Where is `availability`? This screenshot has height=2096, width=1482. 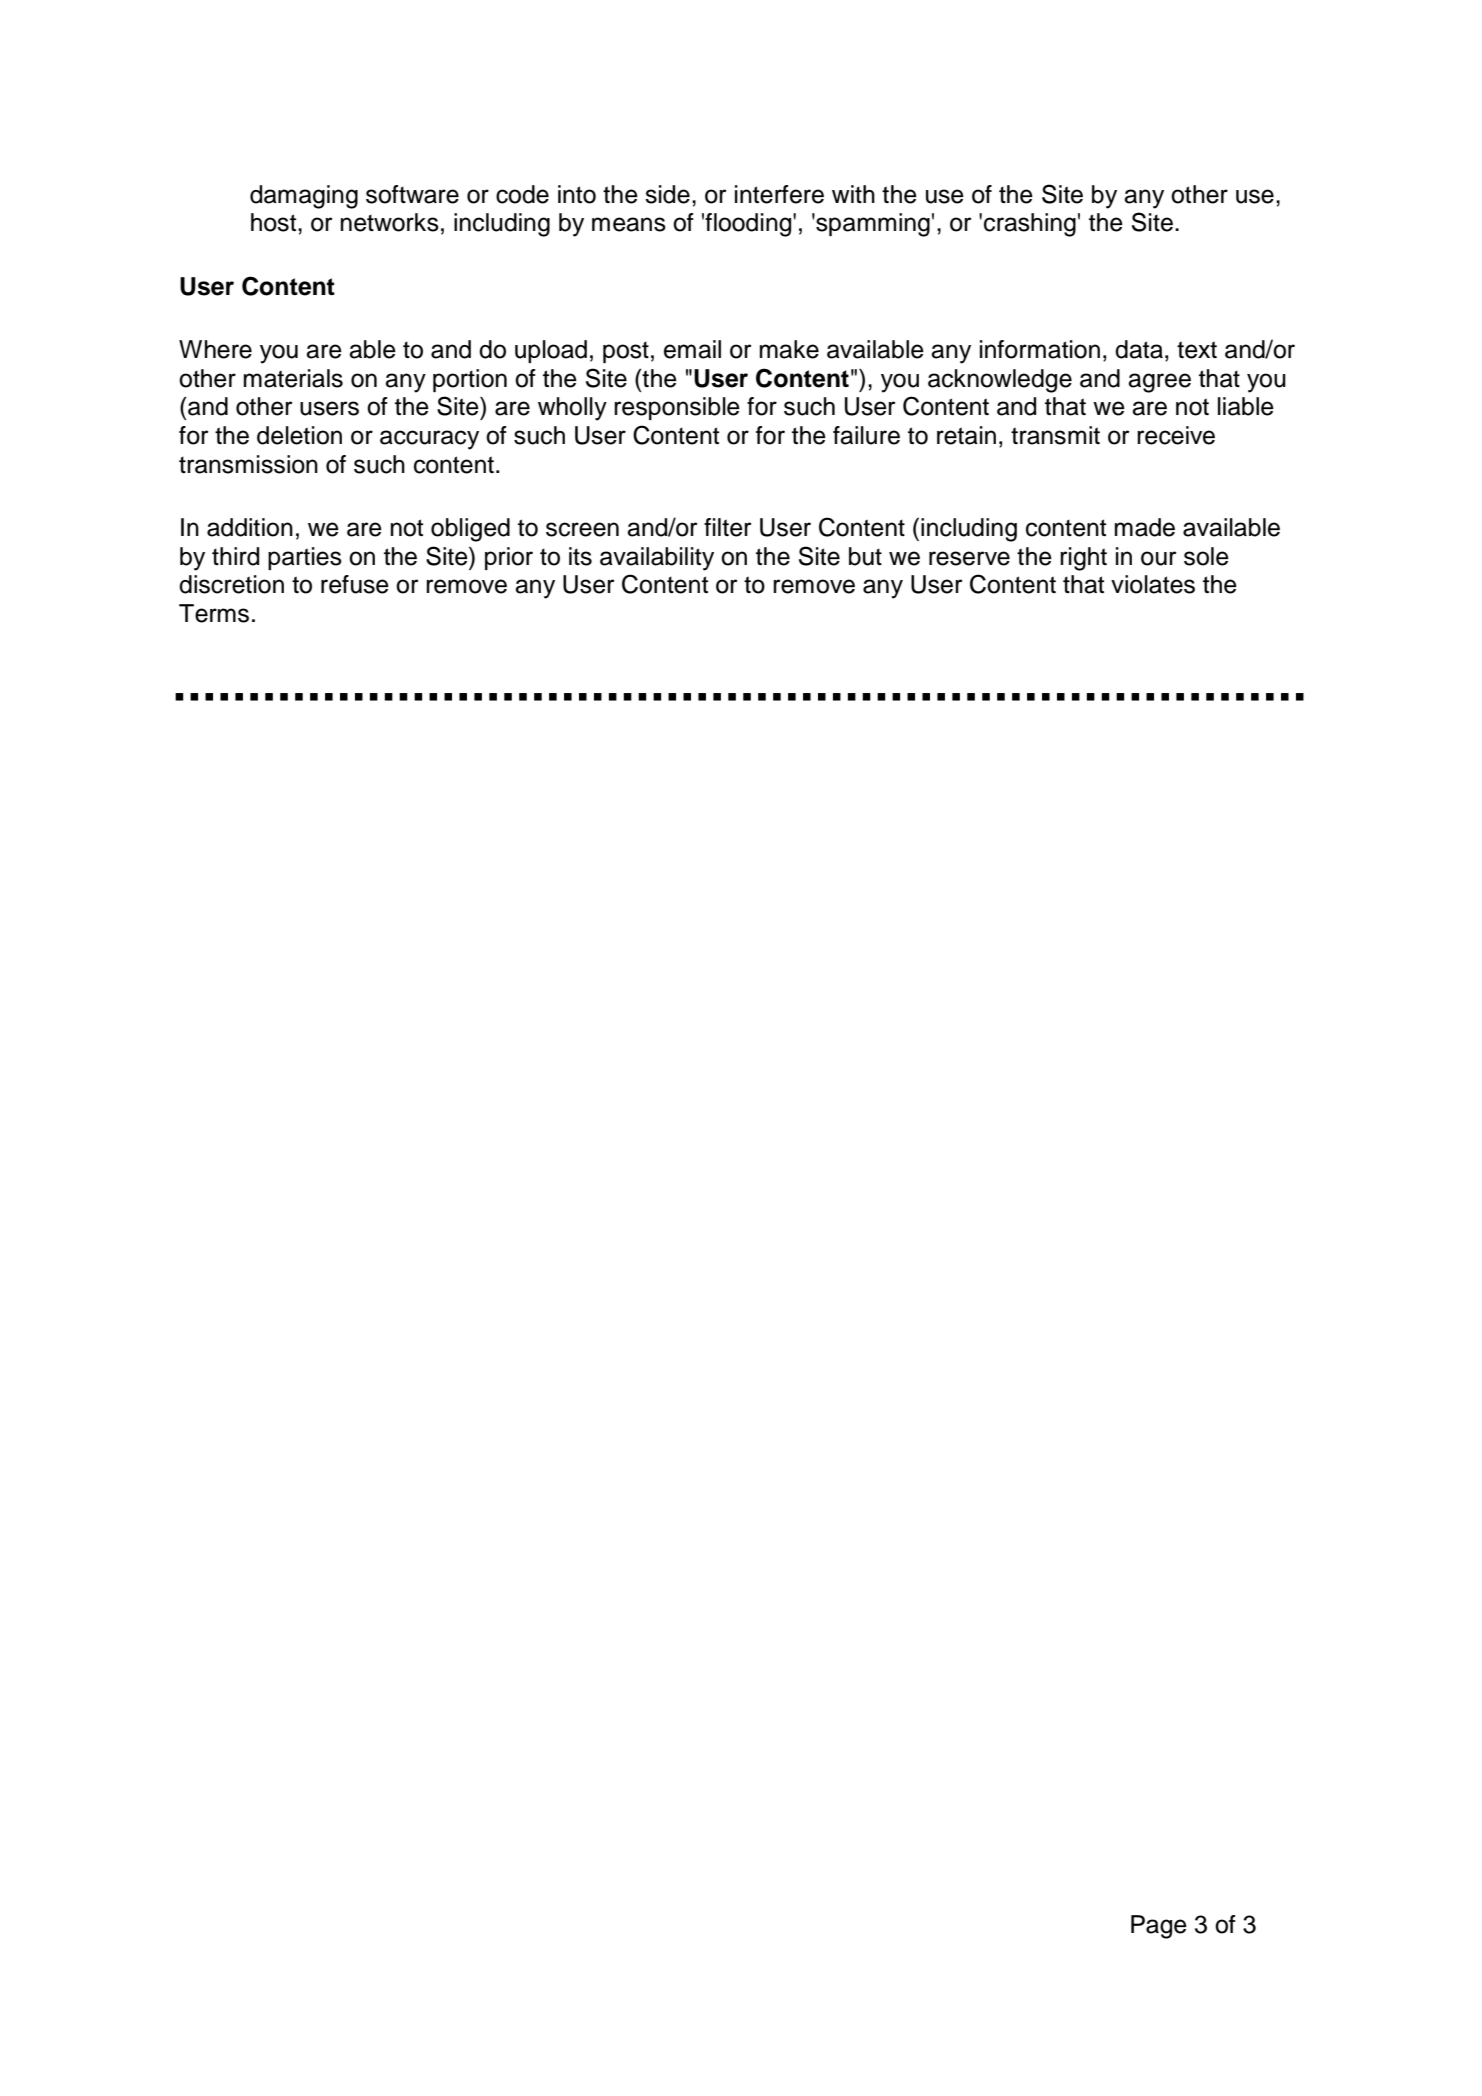 availability is located at coordinates (657, 559).
